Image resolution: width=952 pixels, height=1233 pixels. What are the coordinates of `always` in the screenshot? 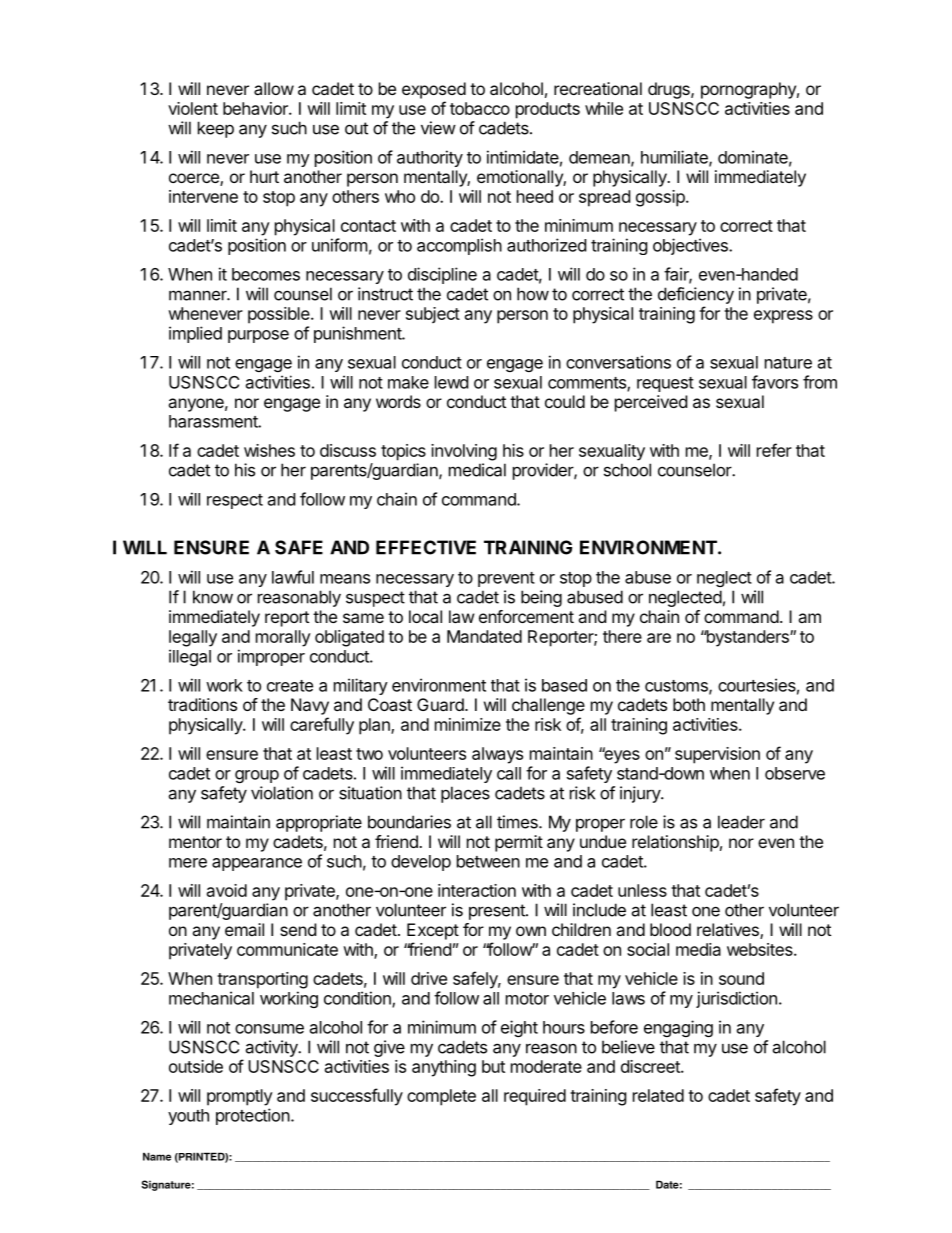 It's located at (497, 755).
